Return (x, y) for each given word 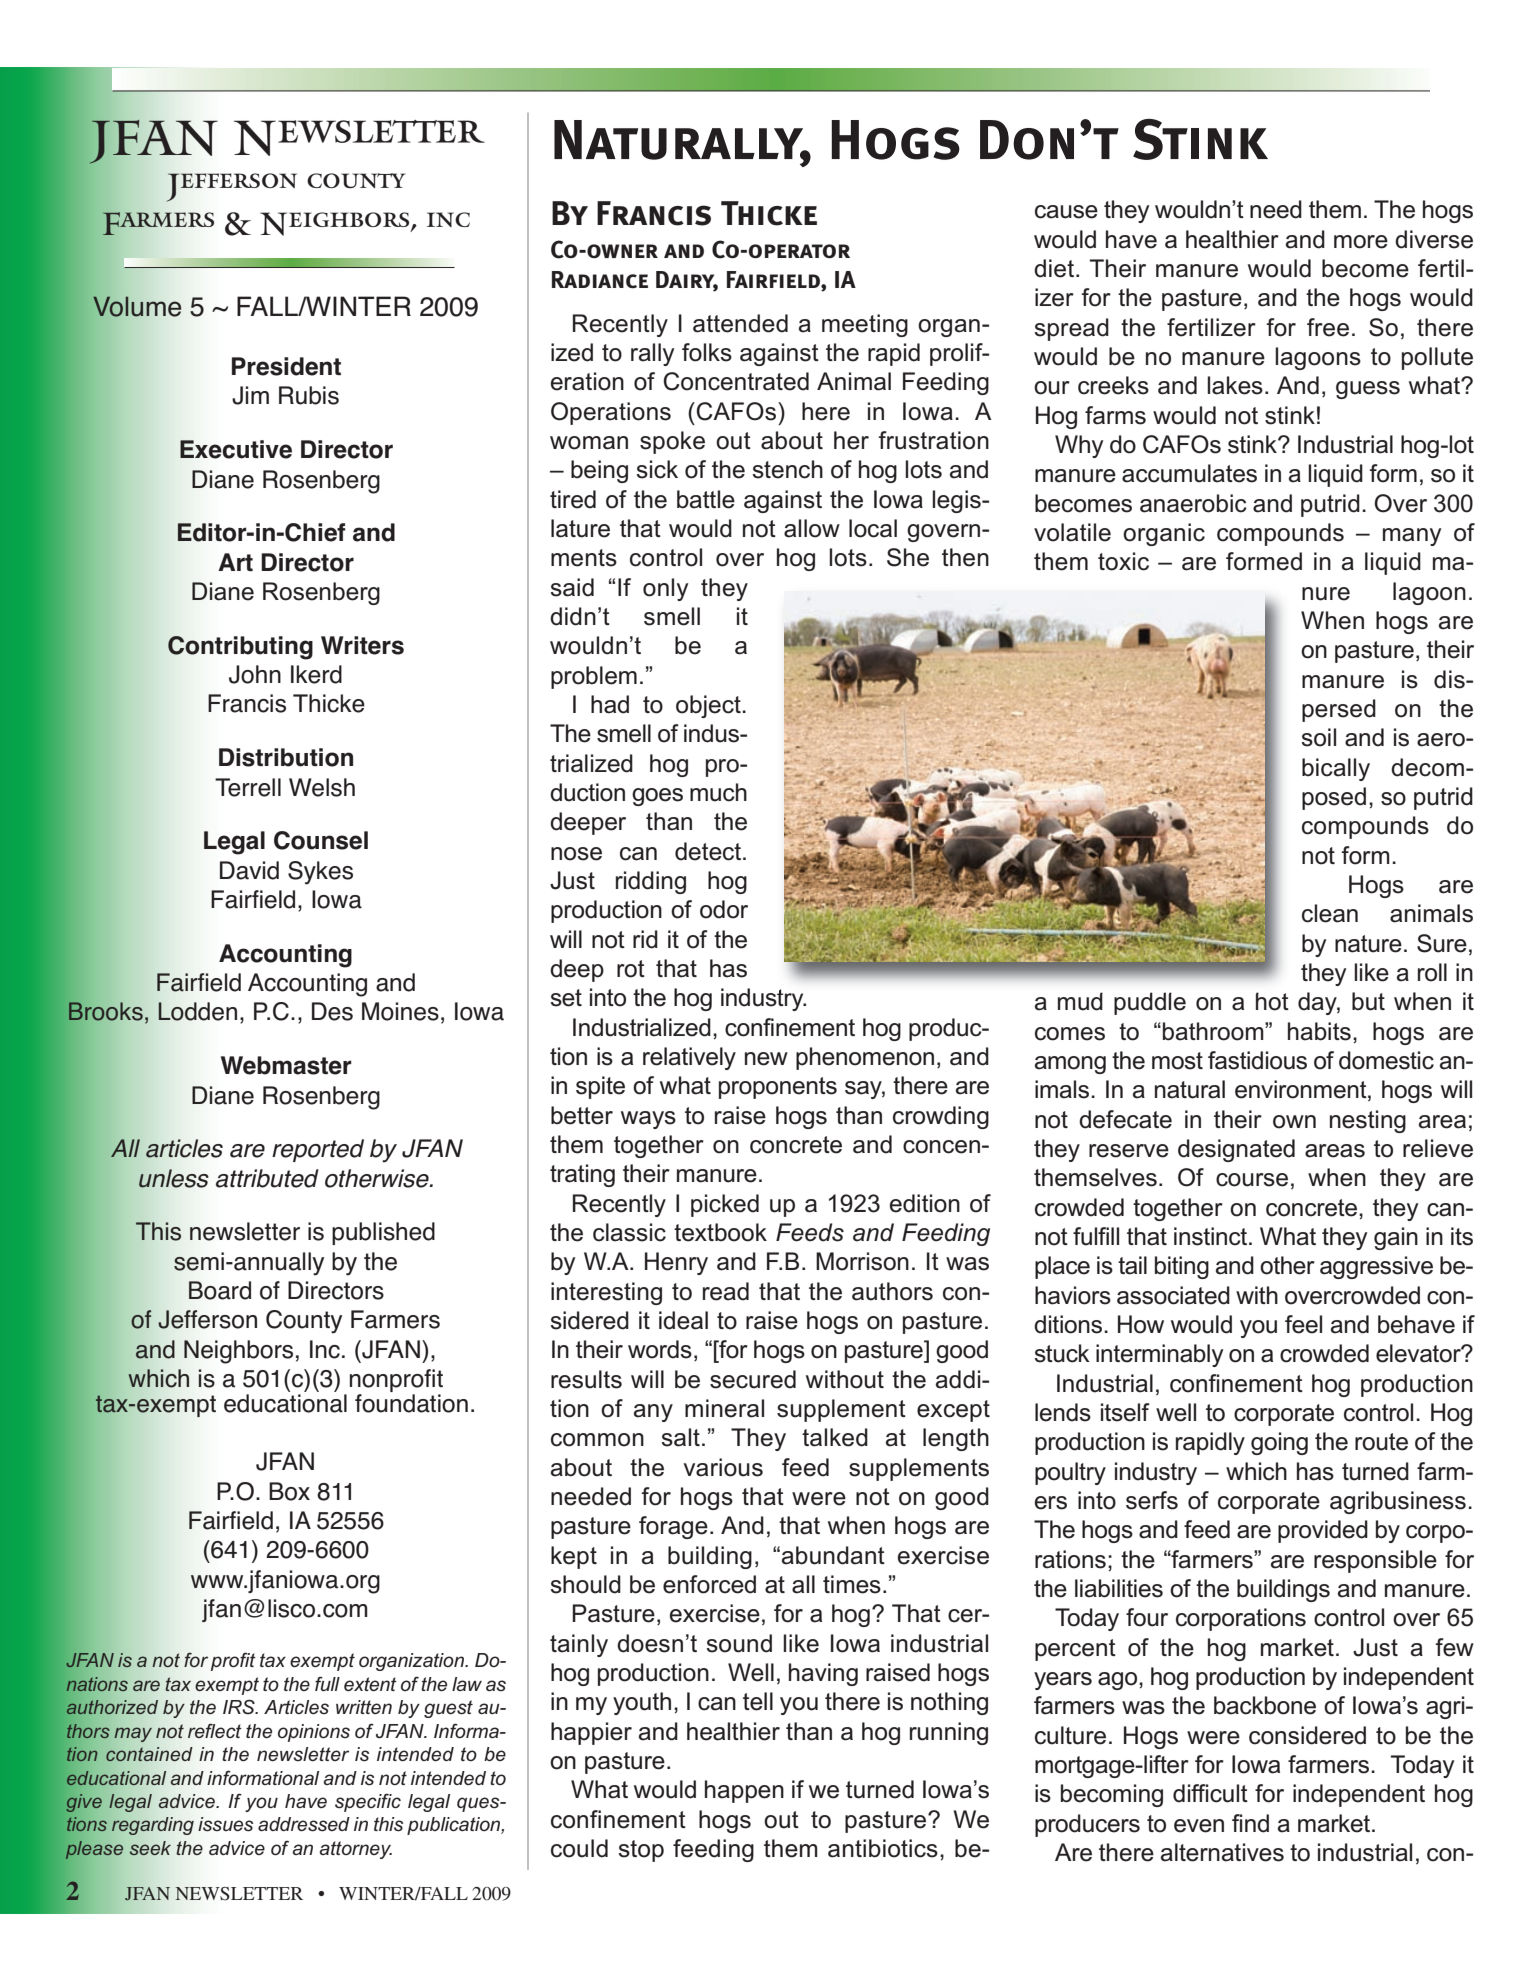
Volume (137, 306)
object (709, 706)
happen (744, 1791)
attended (740, 323)
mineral (724, 1408)
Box (289, 1491)
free (1328, 327)
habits (1319, 1031)
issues (225, 1824)
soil (1318, 737)
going (1279, 1443)
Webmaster (286, 1065)
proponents (778, 1088)
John (255, 674)
